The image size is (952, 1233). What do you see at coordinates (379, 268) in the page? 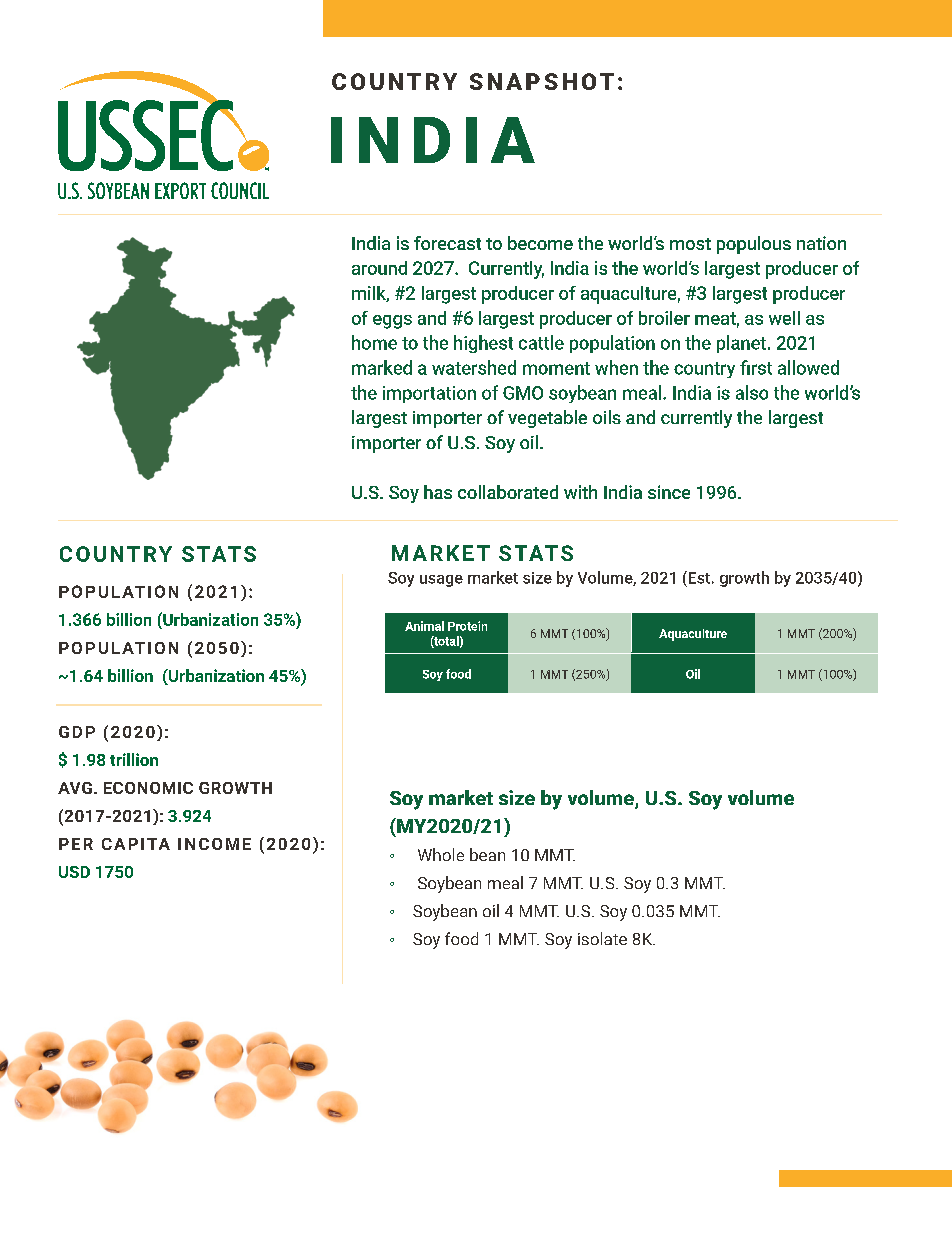
I see `around` at bounding box center [379, 268].
